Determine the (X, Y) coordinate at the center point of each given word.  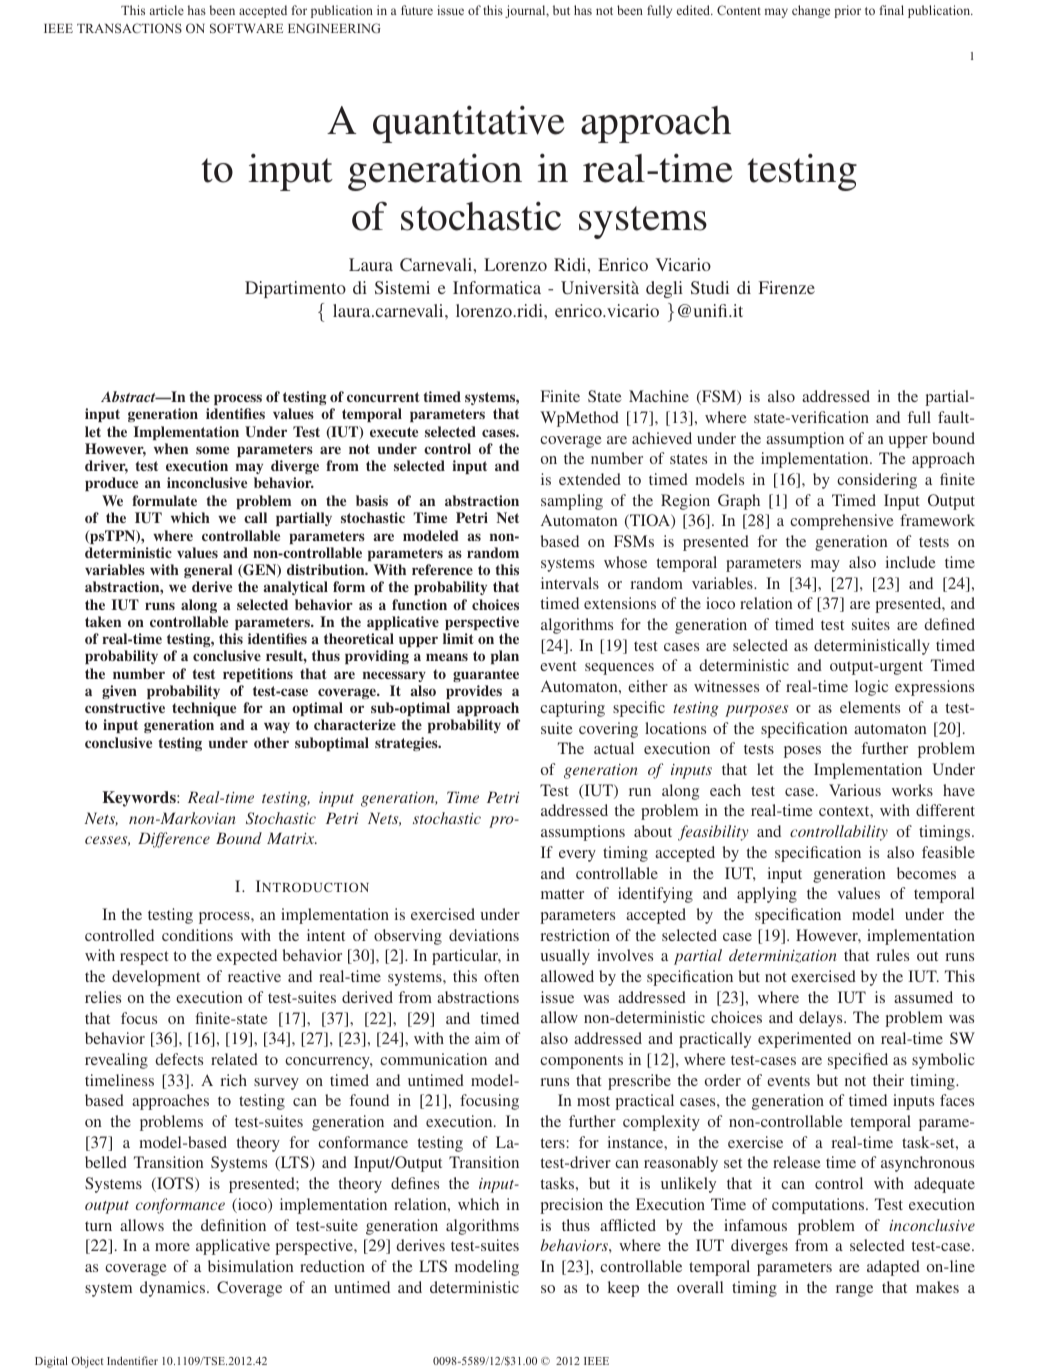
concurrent (383, 397)
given (119, 692)
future (417, 10)
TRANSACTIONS (129, 28)
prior (847, 11)
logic (871, 688)
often (501, 976)
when (171, 448)
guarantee (486, 675)
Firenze (787, 287)
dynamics (174, 1289)
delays (822, 1019)
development (156, 978)
